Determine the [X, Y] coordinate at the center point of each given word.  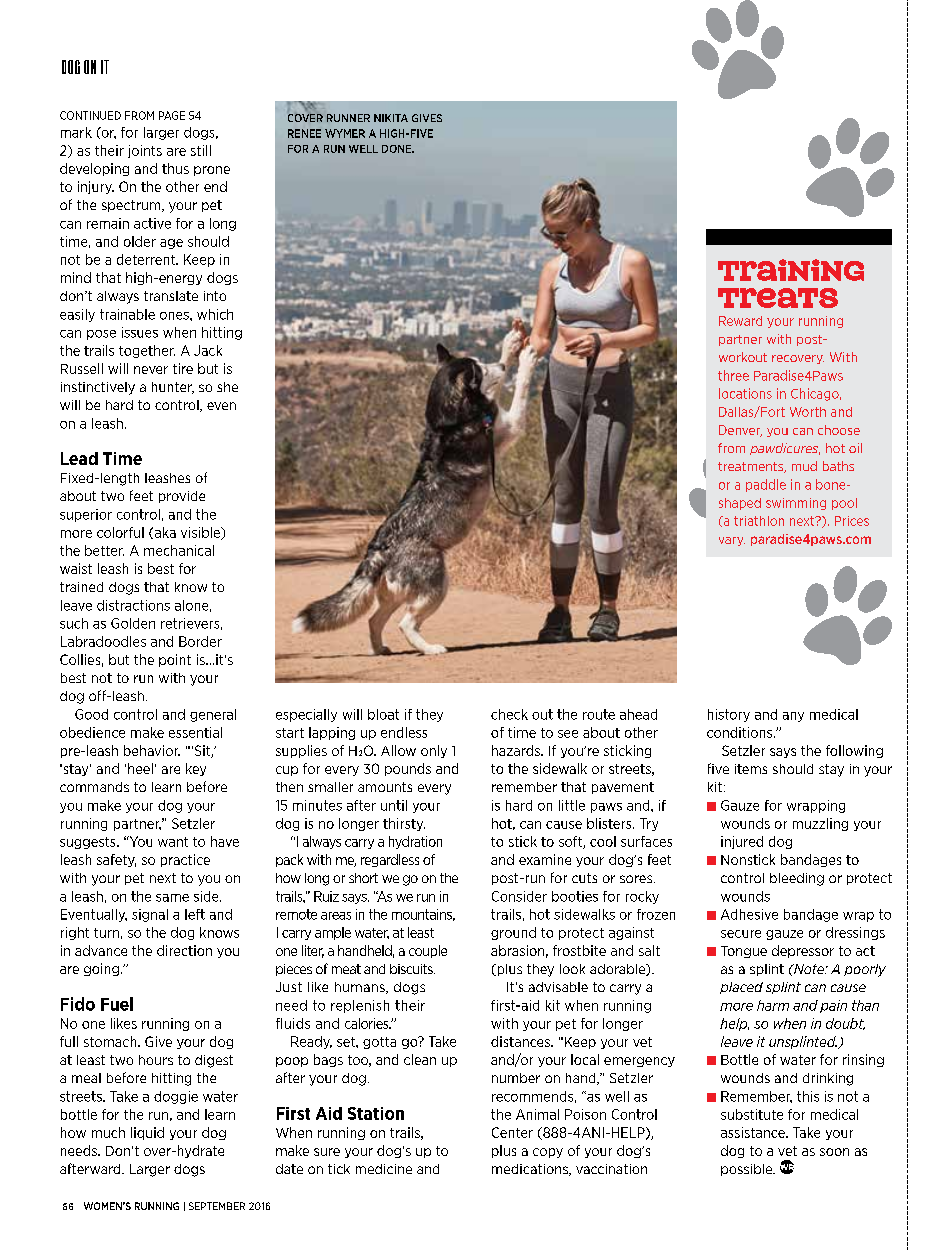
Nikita [391, 118]
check [509, 714]
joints [145, 151]
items [751, 769]
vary [732, 541]
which [215, 314]
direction [184, 950]
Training [791, 270]
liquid [147, 1133]
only [434, 751]
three [733, 375]
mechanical [179, 550]
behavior [152, 750]
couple [428, 951]
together [147, 351]
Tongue [744, 952]
